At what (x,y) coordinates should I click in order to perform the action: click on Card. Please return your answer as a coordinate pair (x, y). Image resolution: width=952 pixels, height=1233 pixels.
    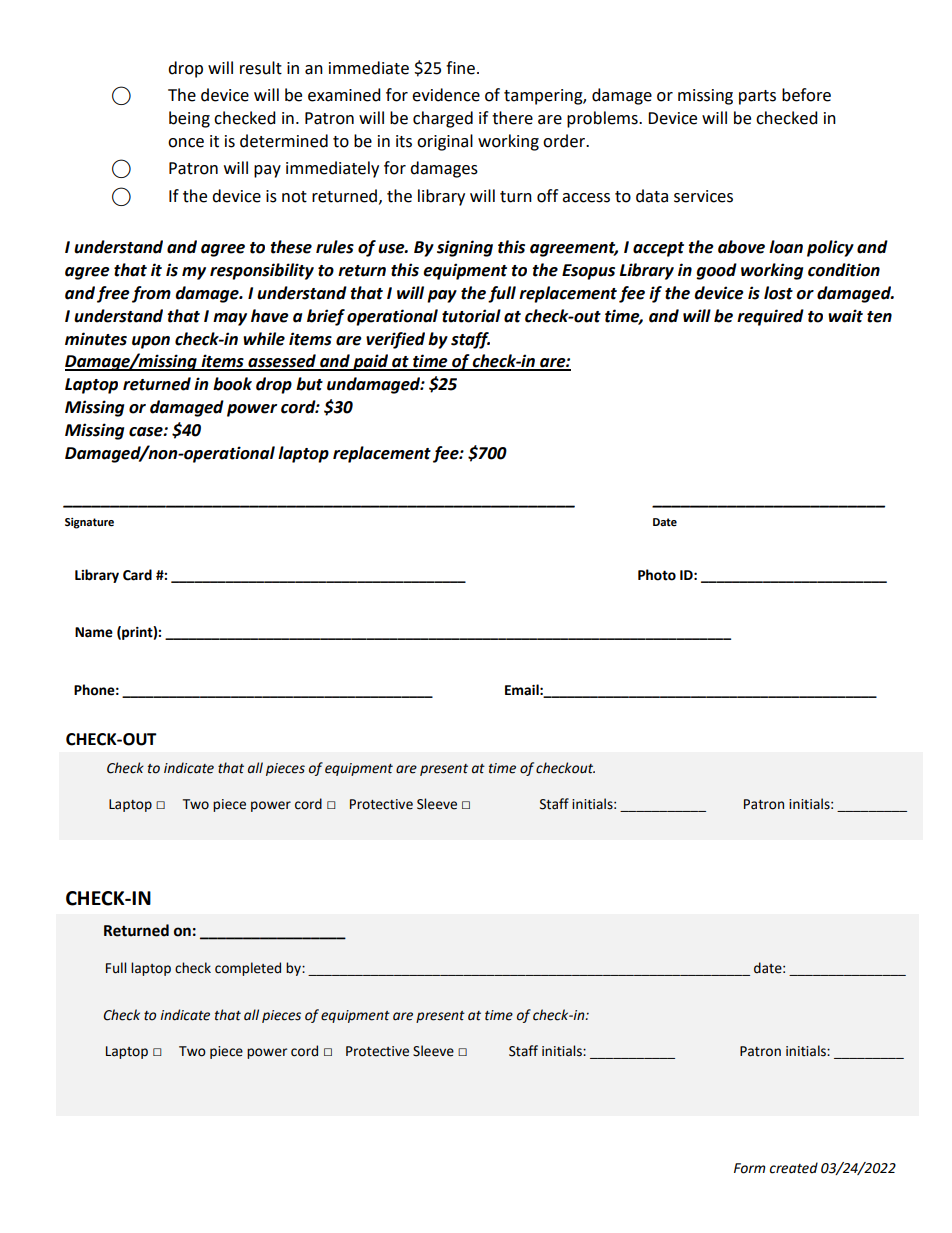
    Looking at the image, I should click on (137, 575).
